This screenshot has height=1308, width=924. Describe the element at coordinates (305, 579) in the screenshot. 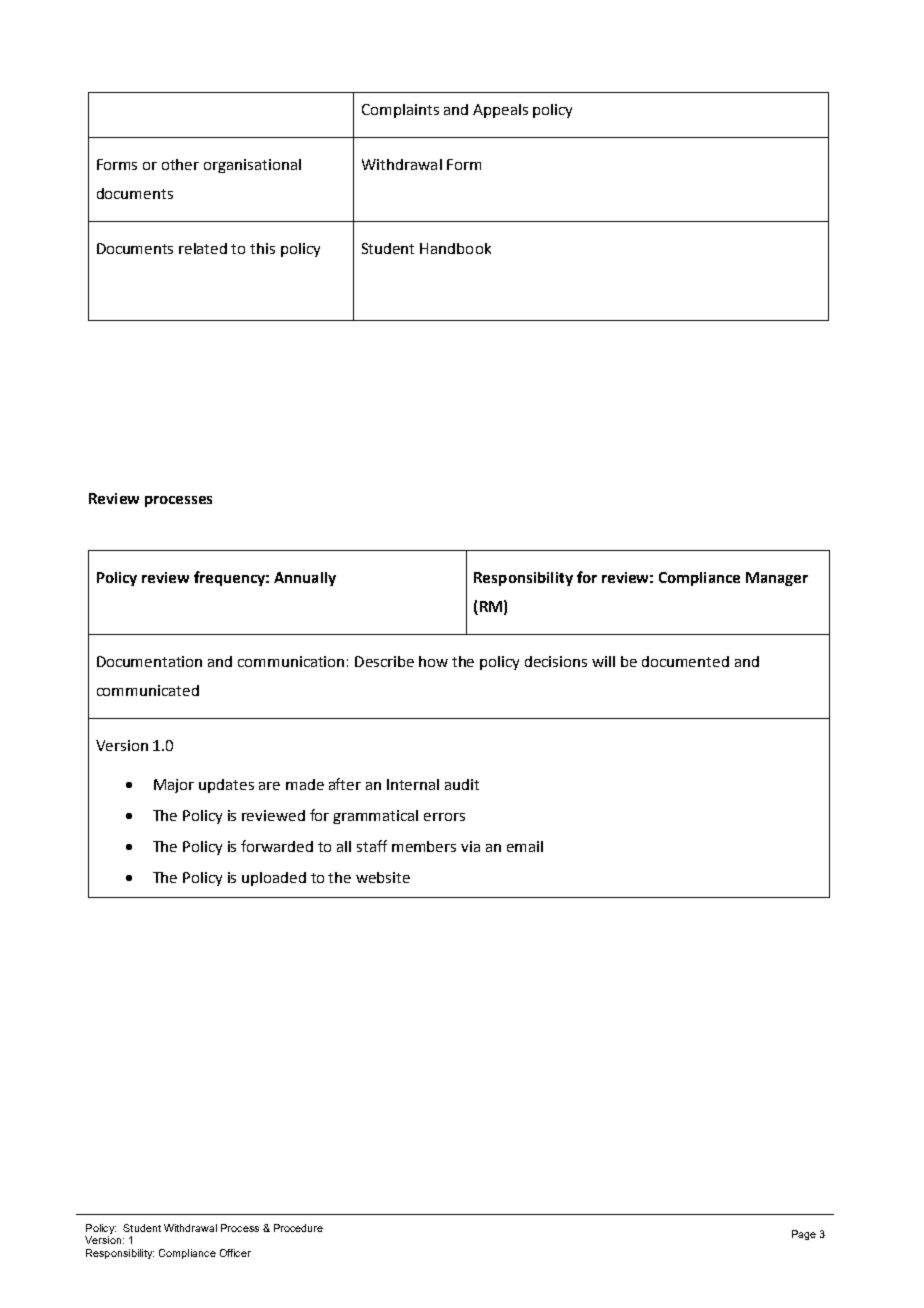

I see `Annually` at that location.
